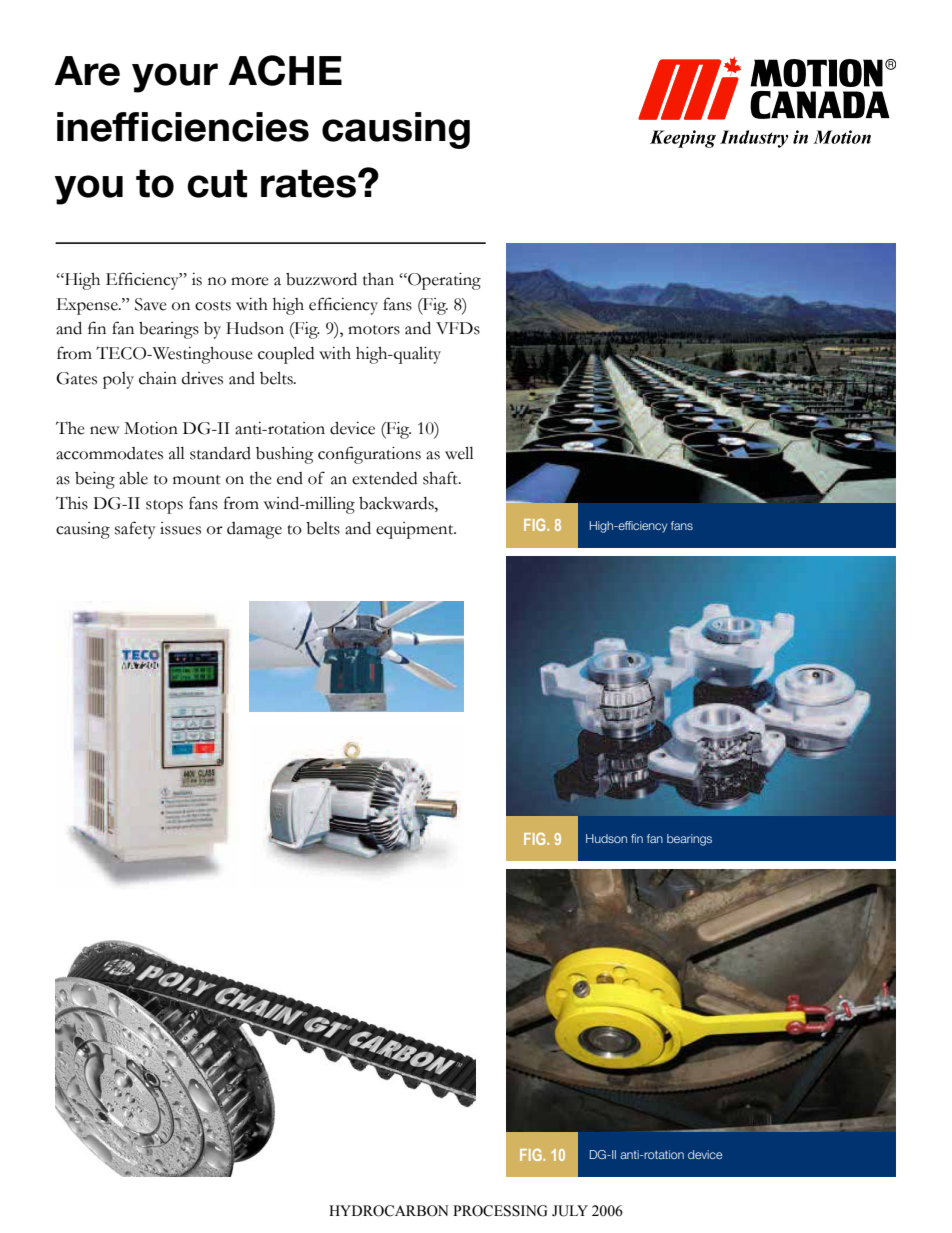 Image resolution: width=952 pixels, height=1233 pixels. Describe the element at coordinates (175, 78) in the document. I see `your` at that location.
